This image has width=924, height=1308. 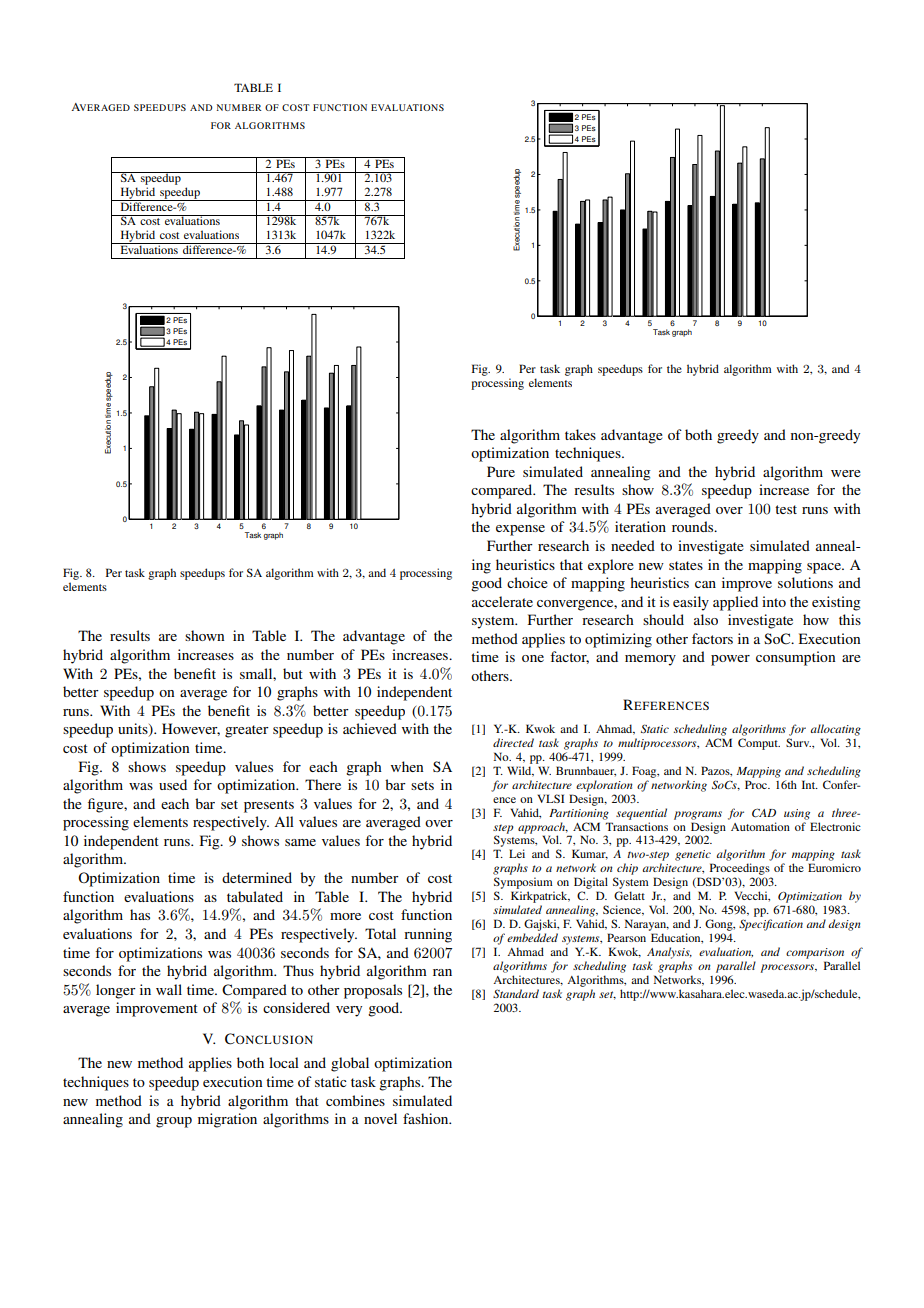 I want to click on sets, so click(x=422, y=785).
